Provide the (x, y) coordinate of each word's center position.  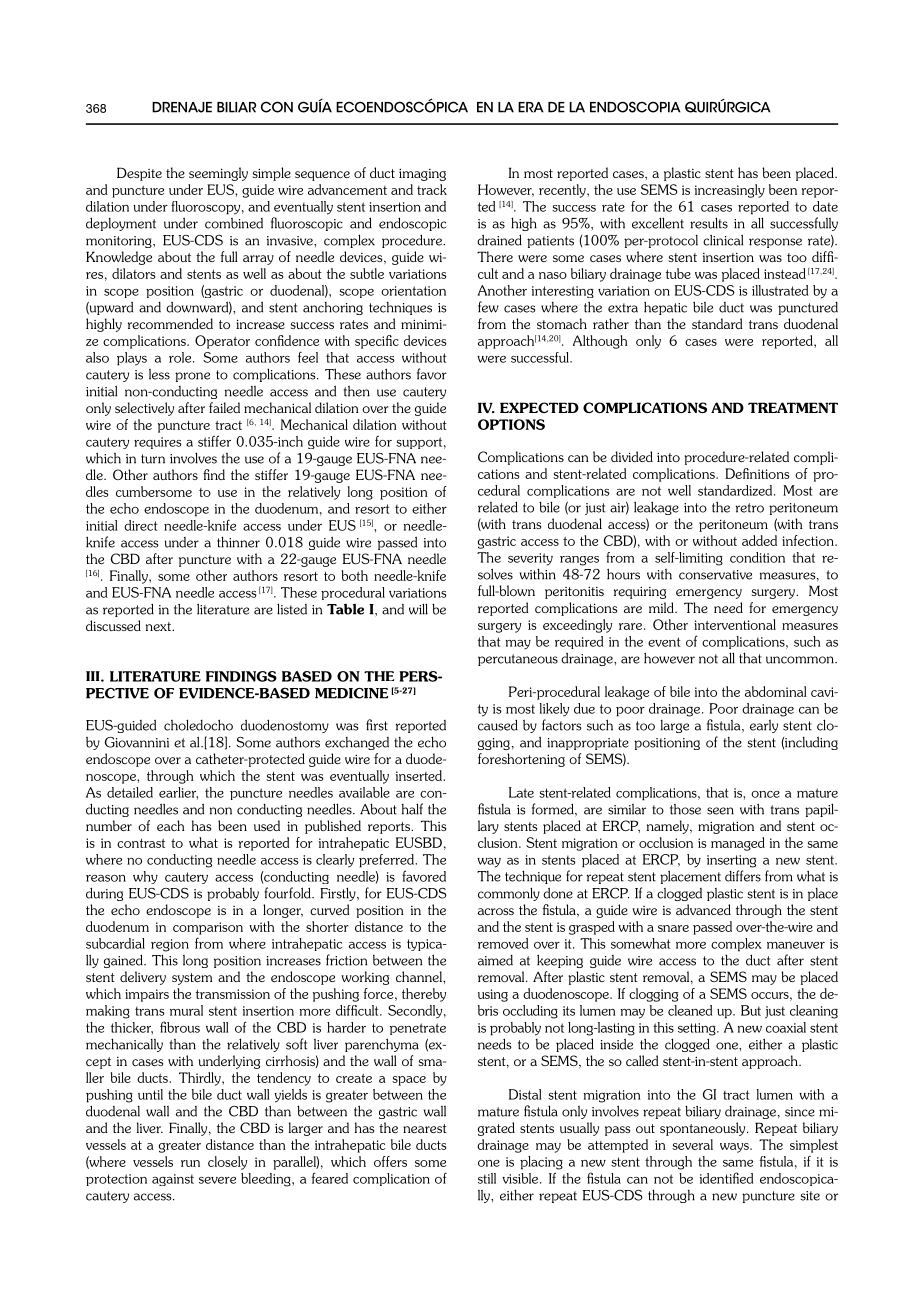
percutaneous (518, 660)
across (496, 911)
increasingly (730, 191)
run (190, 1163)
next (160, 626)
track (432, 189)
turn (153, 459)
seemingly (218, 174)
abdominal (776, 691)
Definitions (757, 473)
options (511, 424)
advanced (703, 909)
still (487, 1178)
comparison (208, 928)
